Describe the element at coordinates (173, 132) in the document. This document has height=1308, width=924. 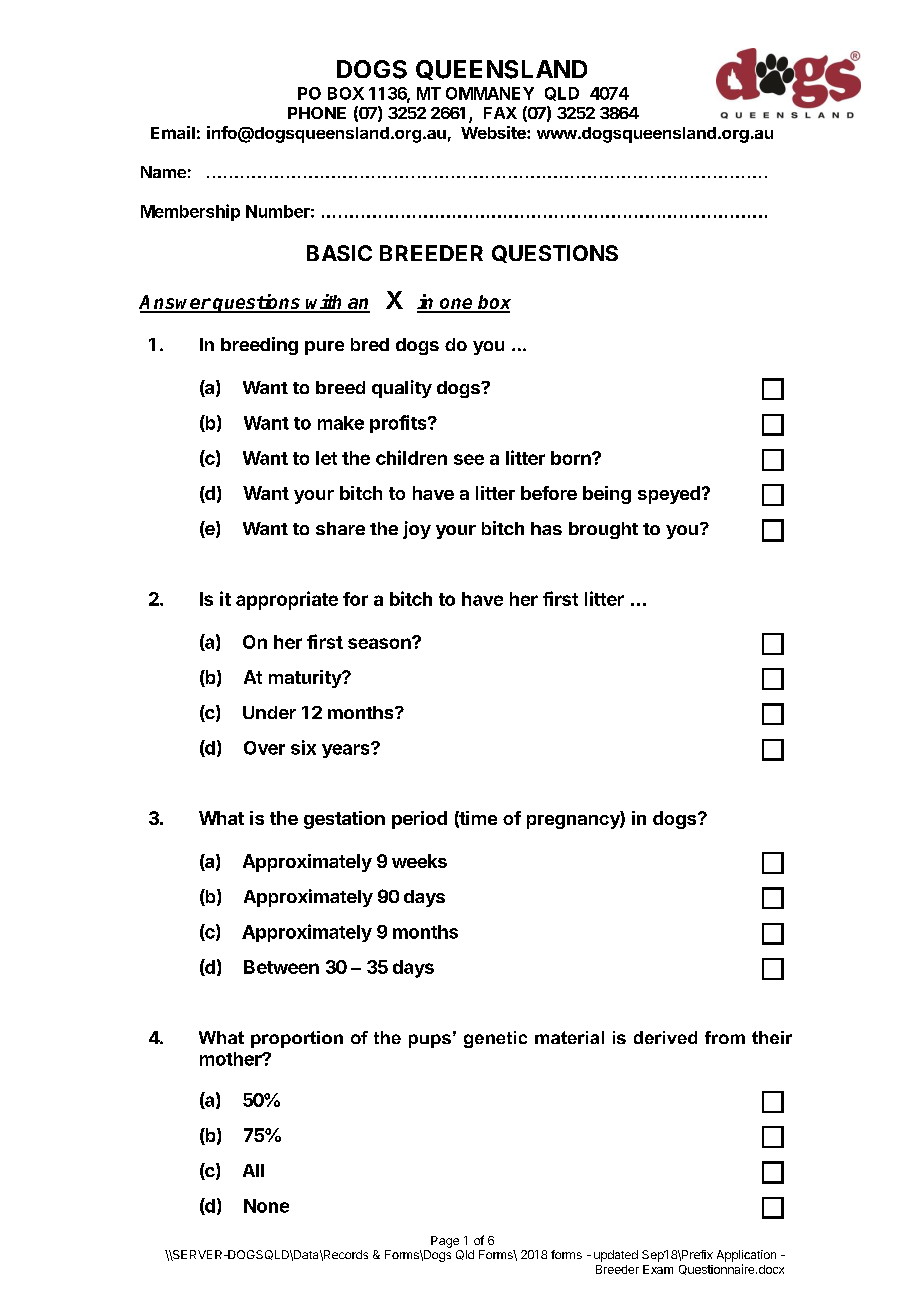
I see `Email` at that location.
